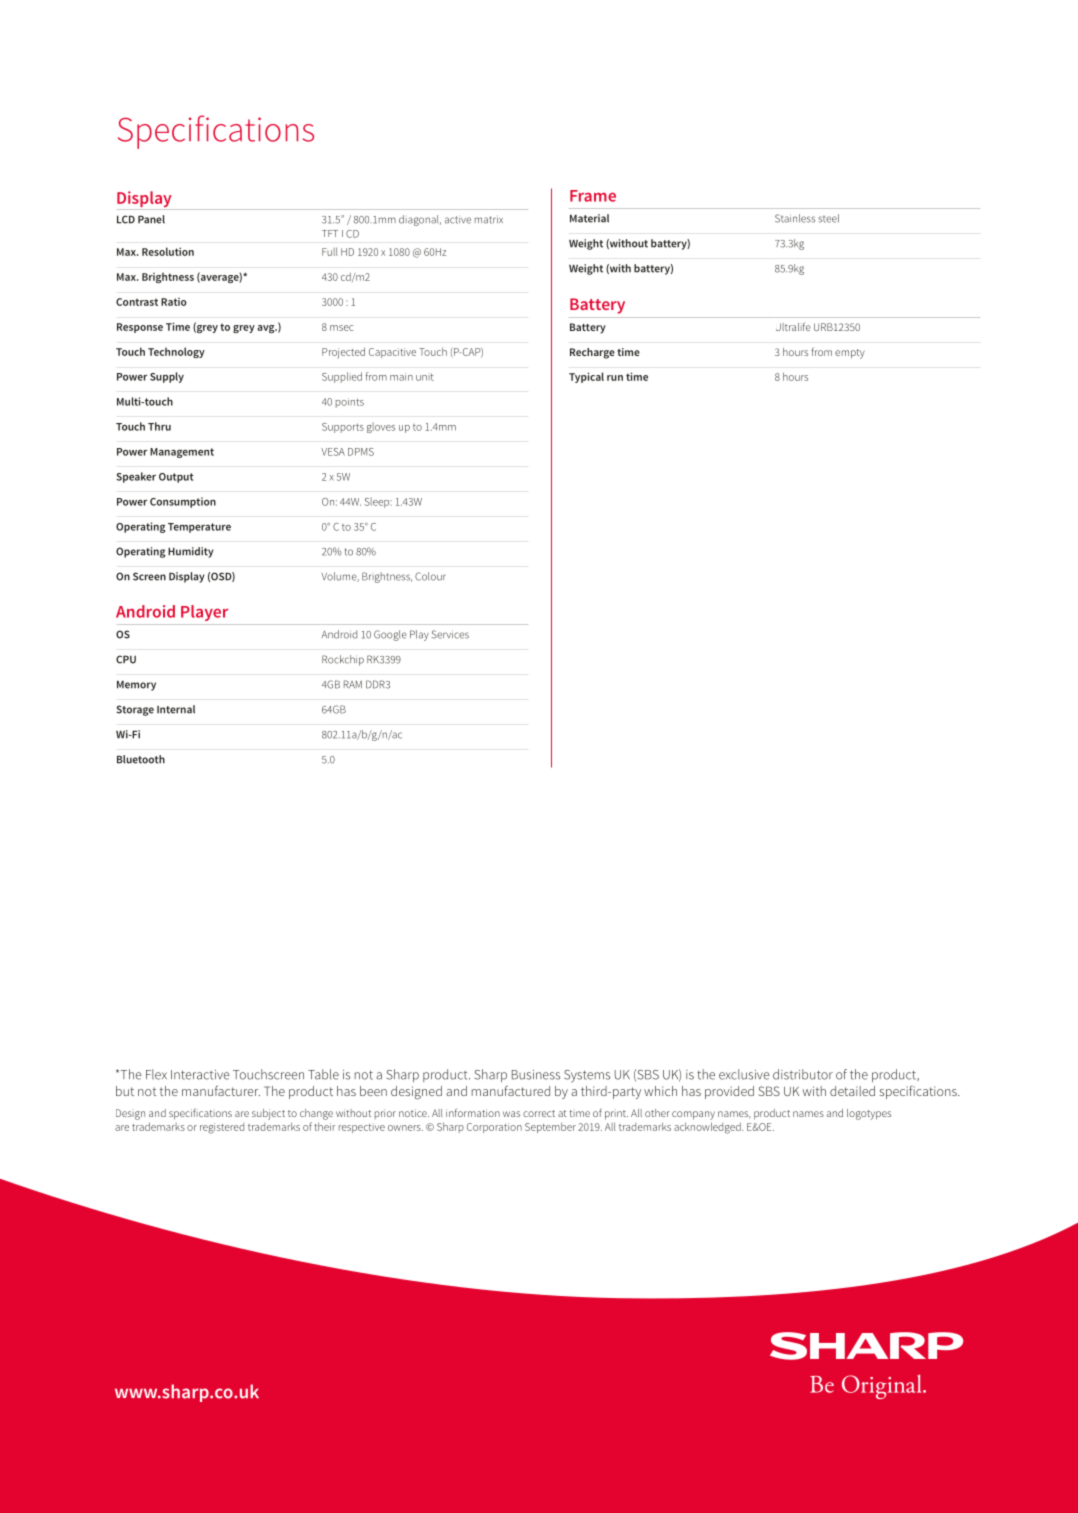 Image resolution: width=1078 pixels, height=1513 pixels. I want to click on manufacturer, so click(221, 1090).
